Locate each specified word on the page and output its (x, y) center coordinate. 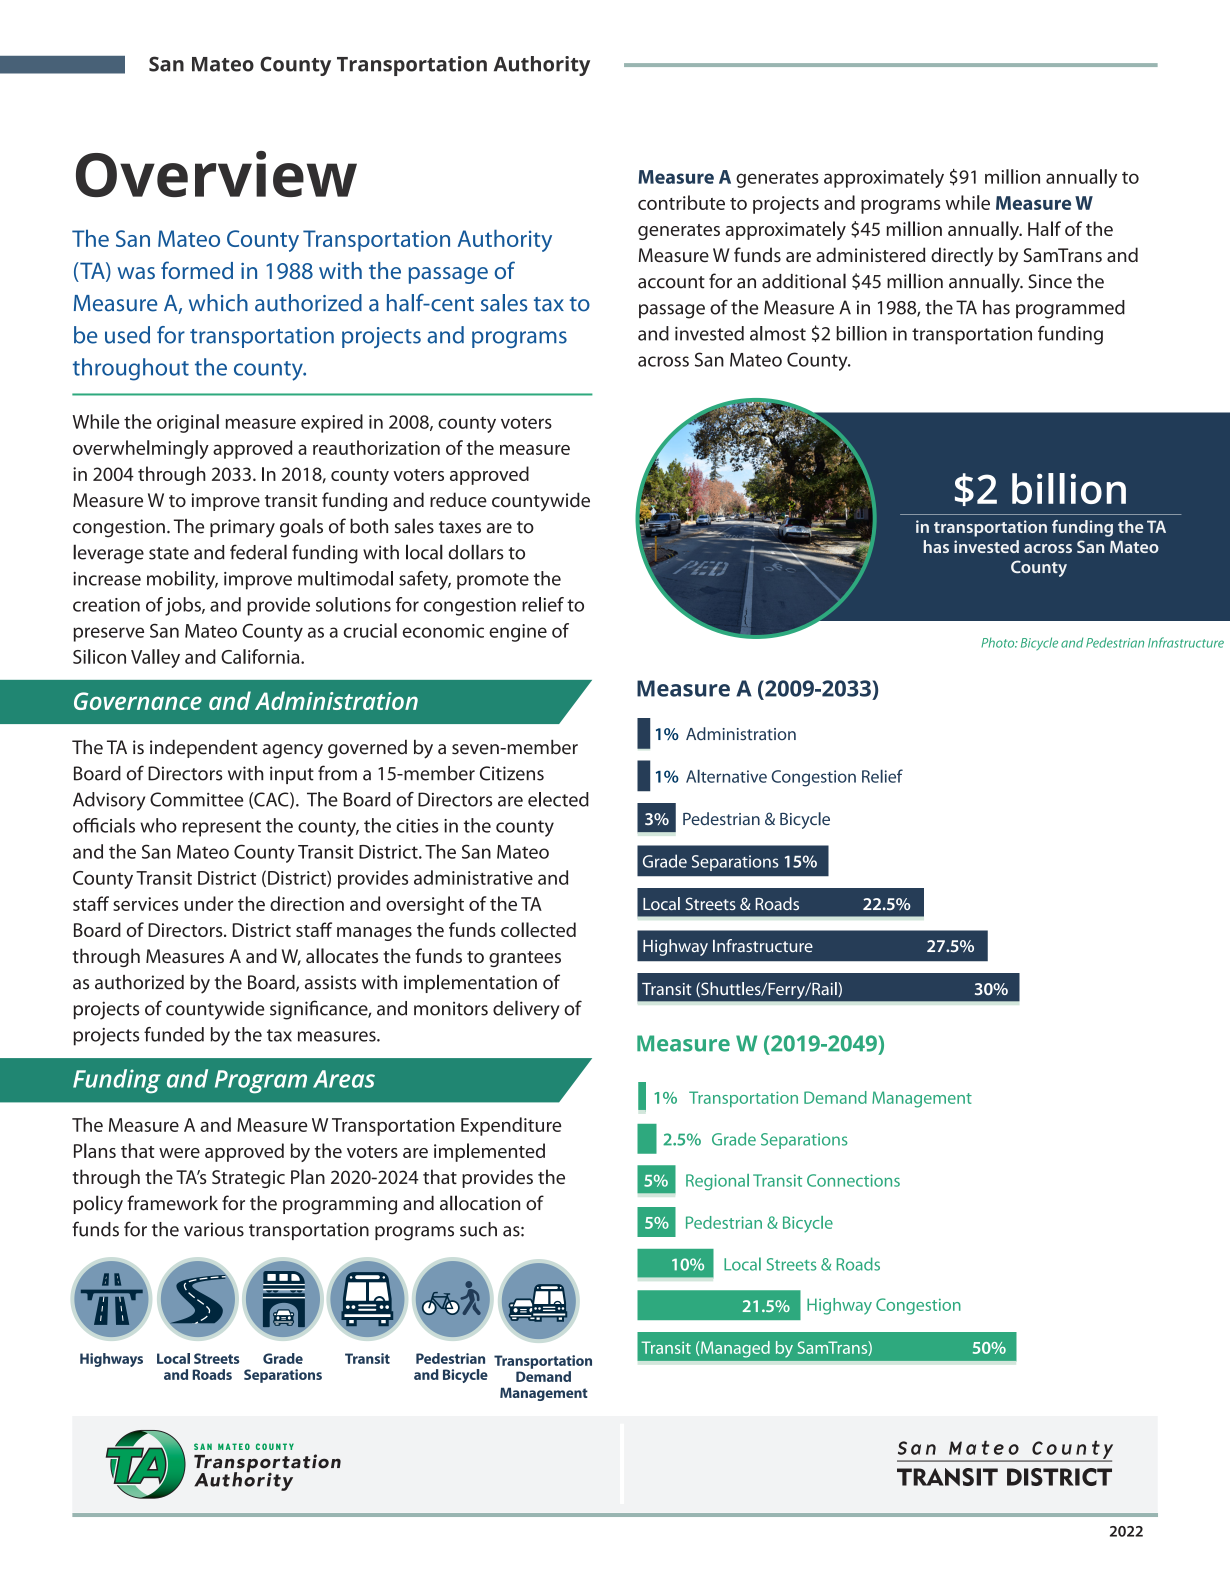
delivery (526, 1010)
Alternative (726, 776)
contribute (681, 202)
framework (172, 1203)
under (208, 903)
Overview (216, 174)
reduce (458, 499)
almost (778, 333)
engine (518, 633)
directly (962, 257)
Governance (138, 701)
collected (538, 929)
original (188, 423)
